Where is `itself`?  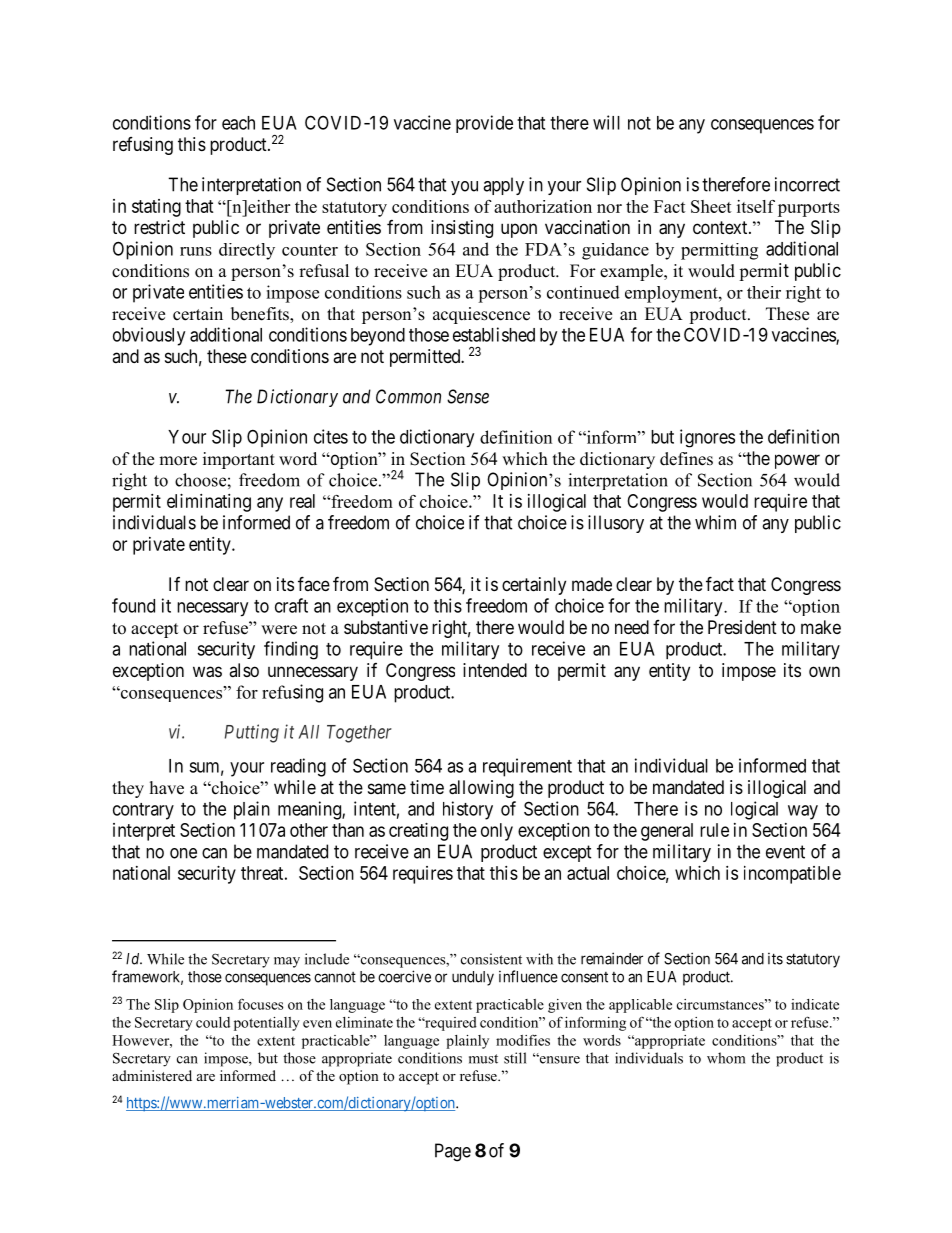 itself is located at coordinates (756, 206).
